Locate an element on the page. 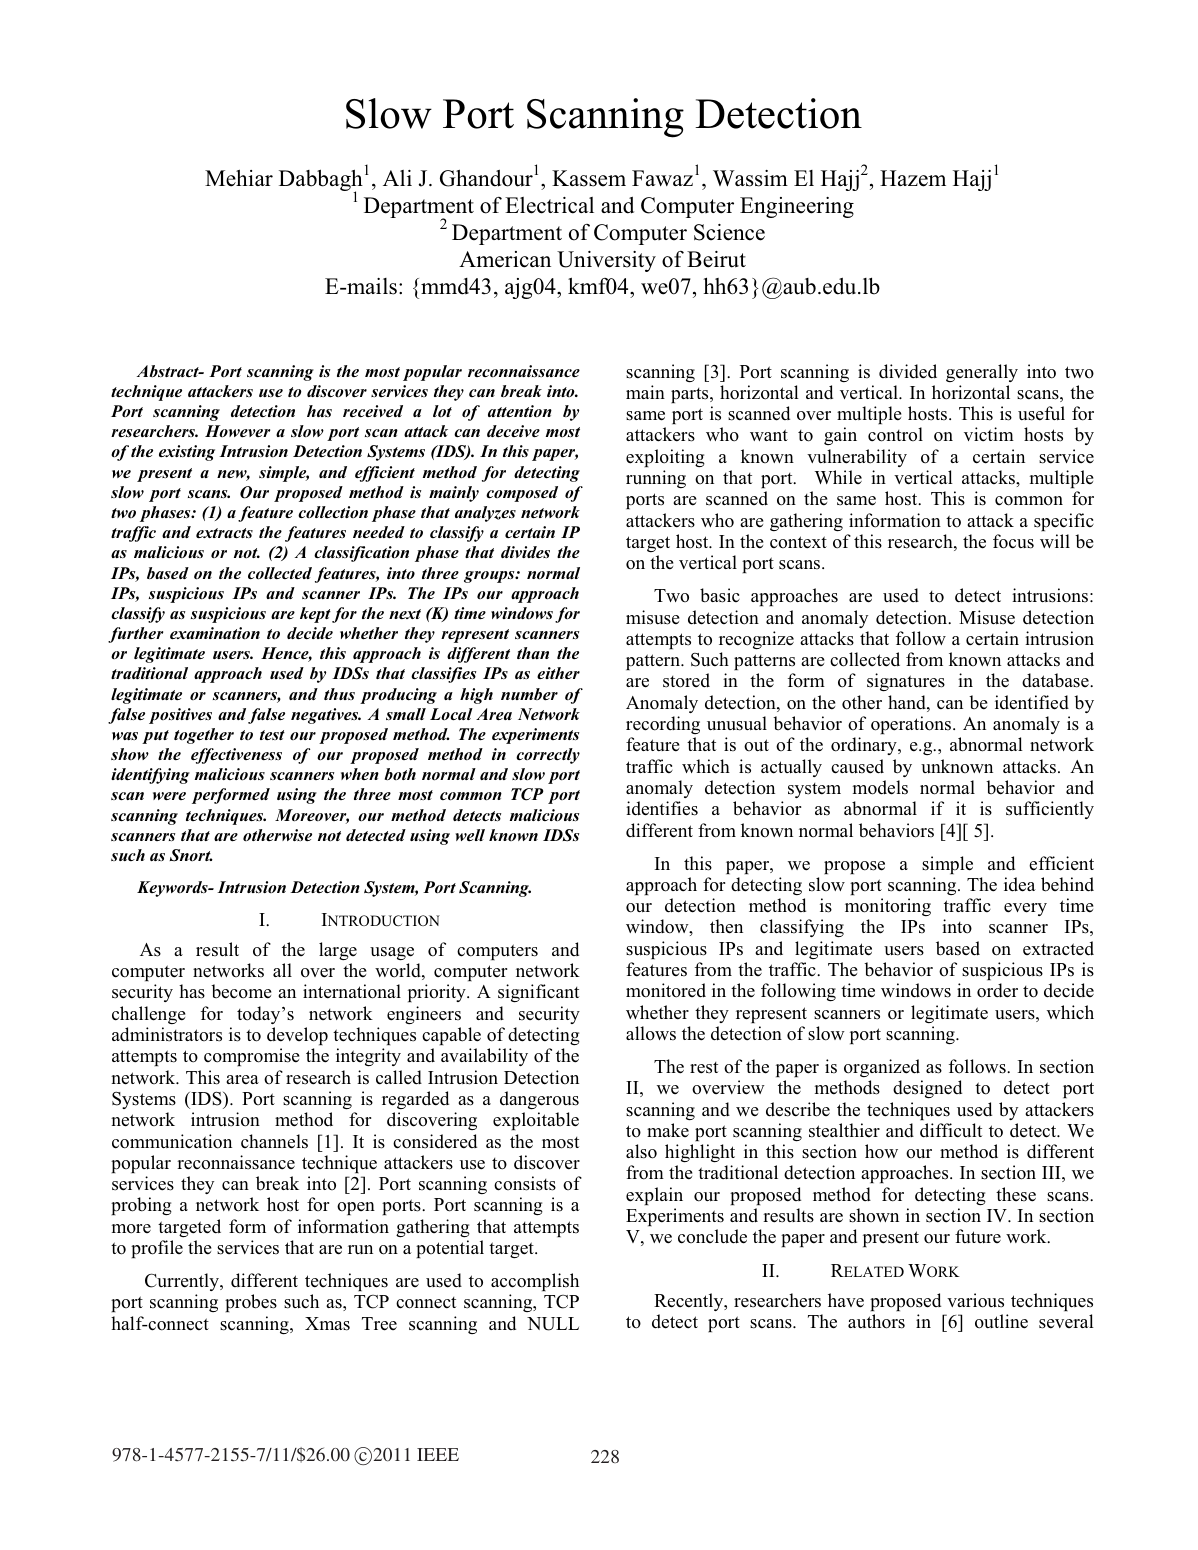  Snort is located at coordinates (191, 855).
